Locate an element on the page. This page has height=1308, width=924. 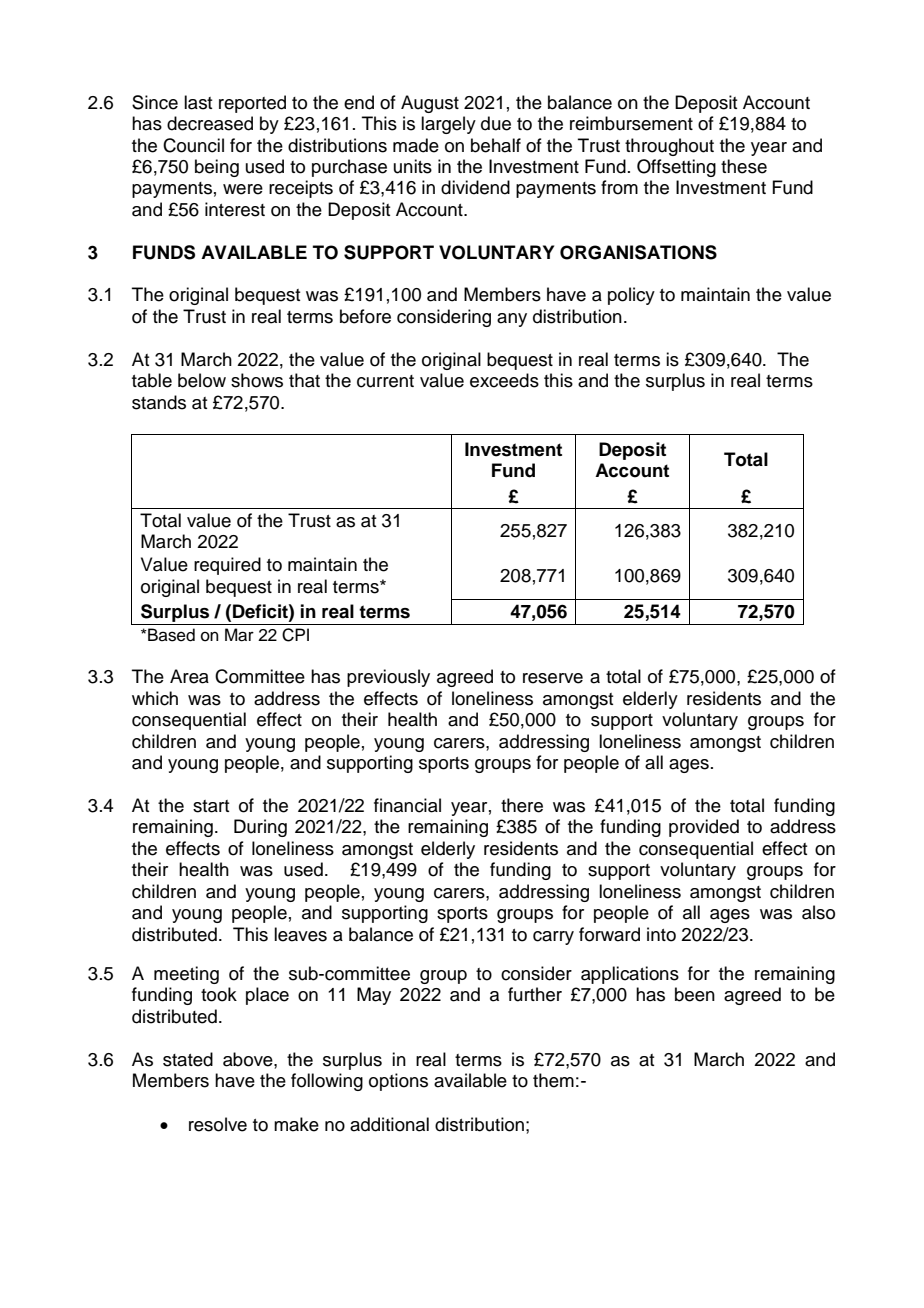
also is located at coordinates (818, 912).
